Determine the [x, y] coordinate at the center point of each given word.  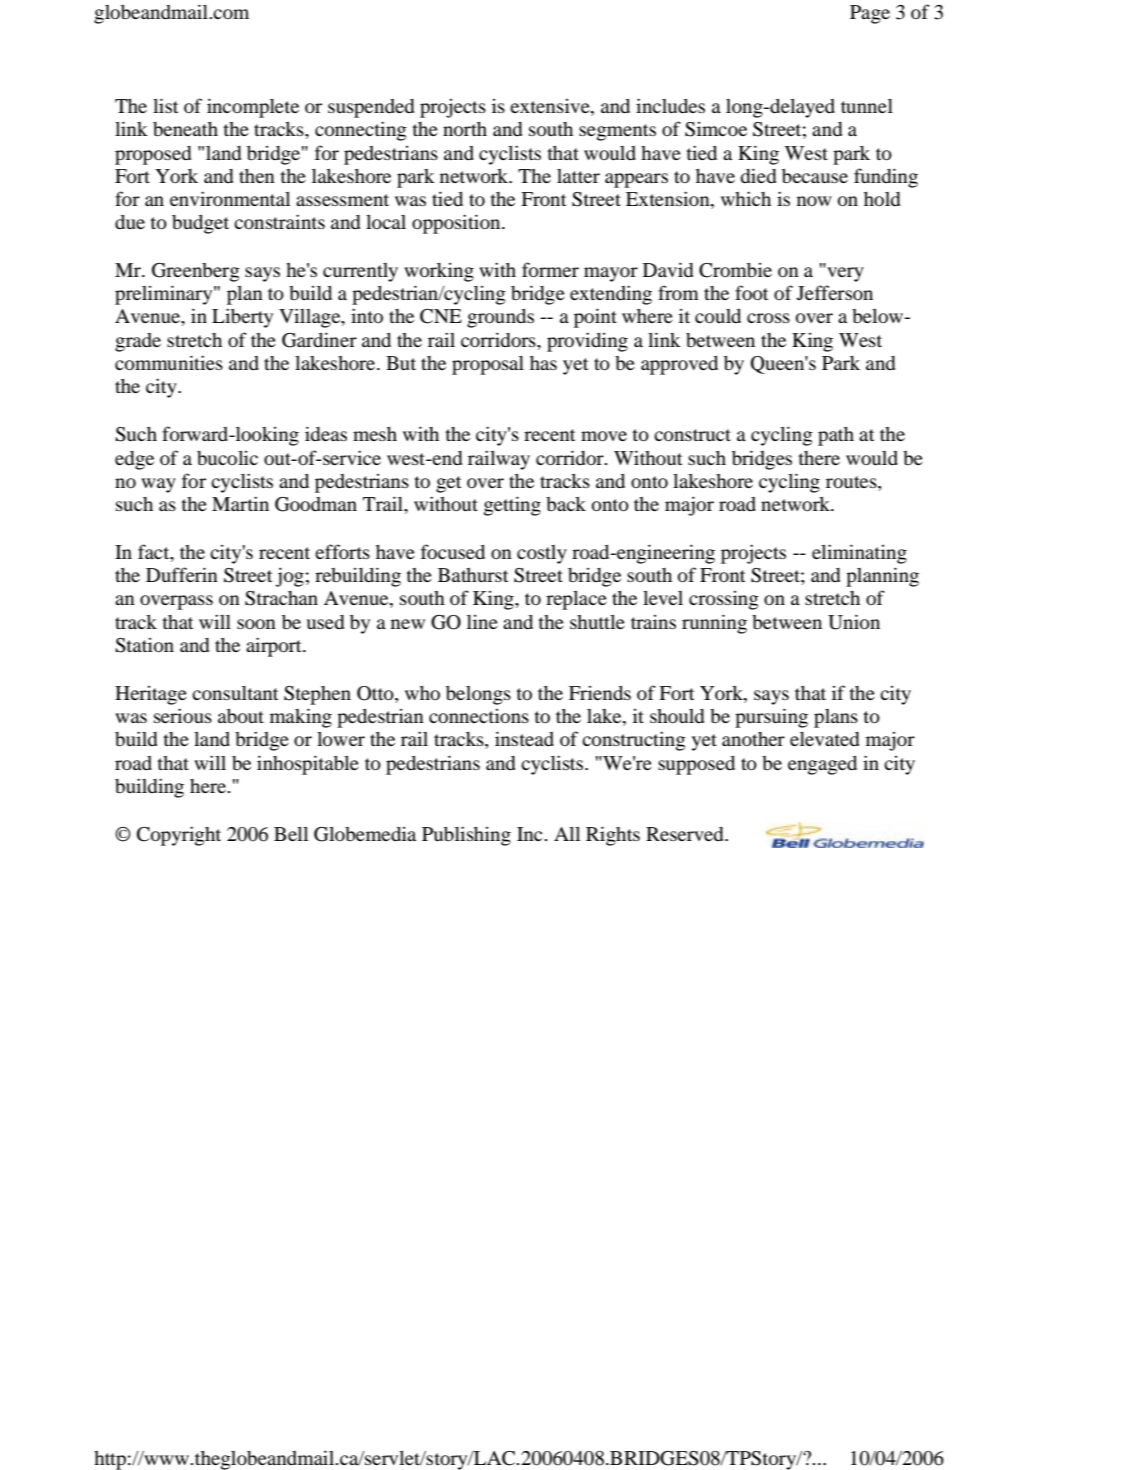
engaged [822, 765]
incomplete [253, 108]
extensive [551, 107]
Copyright [179, 836]
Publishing [466, 836]
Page [870, 14]
